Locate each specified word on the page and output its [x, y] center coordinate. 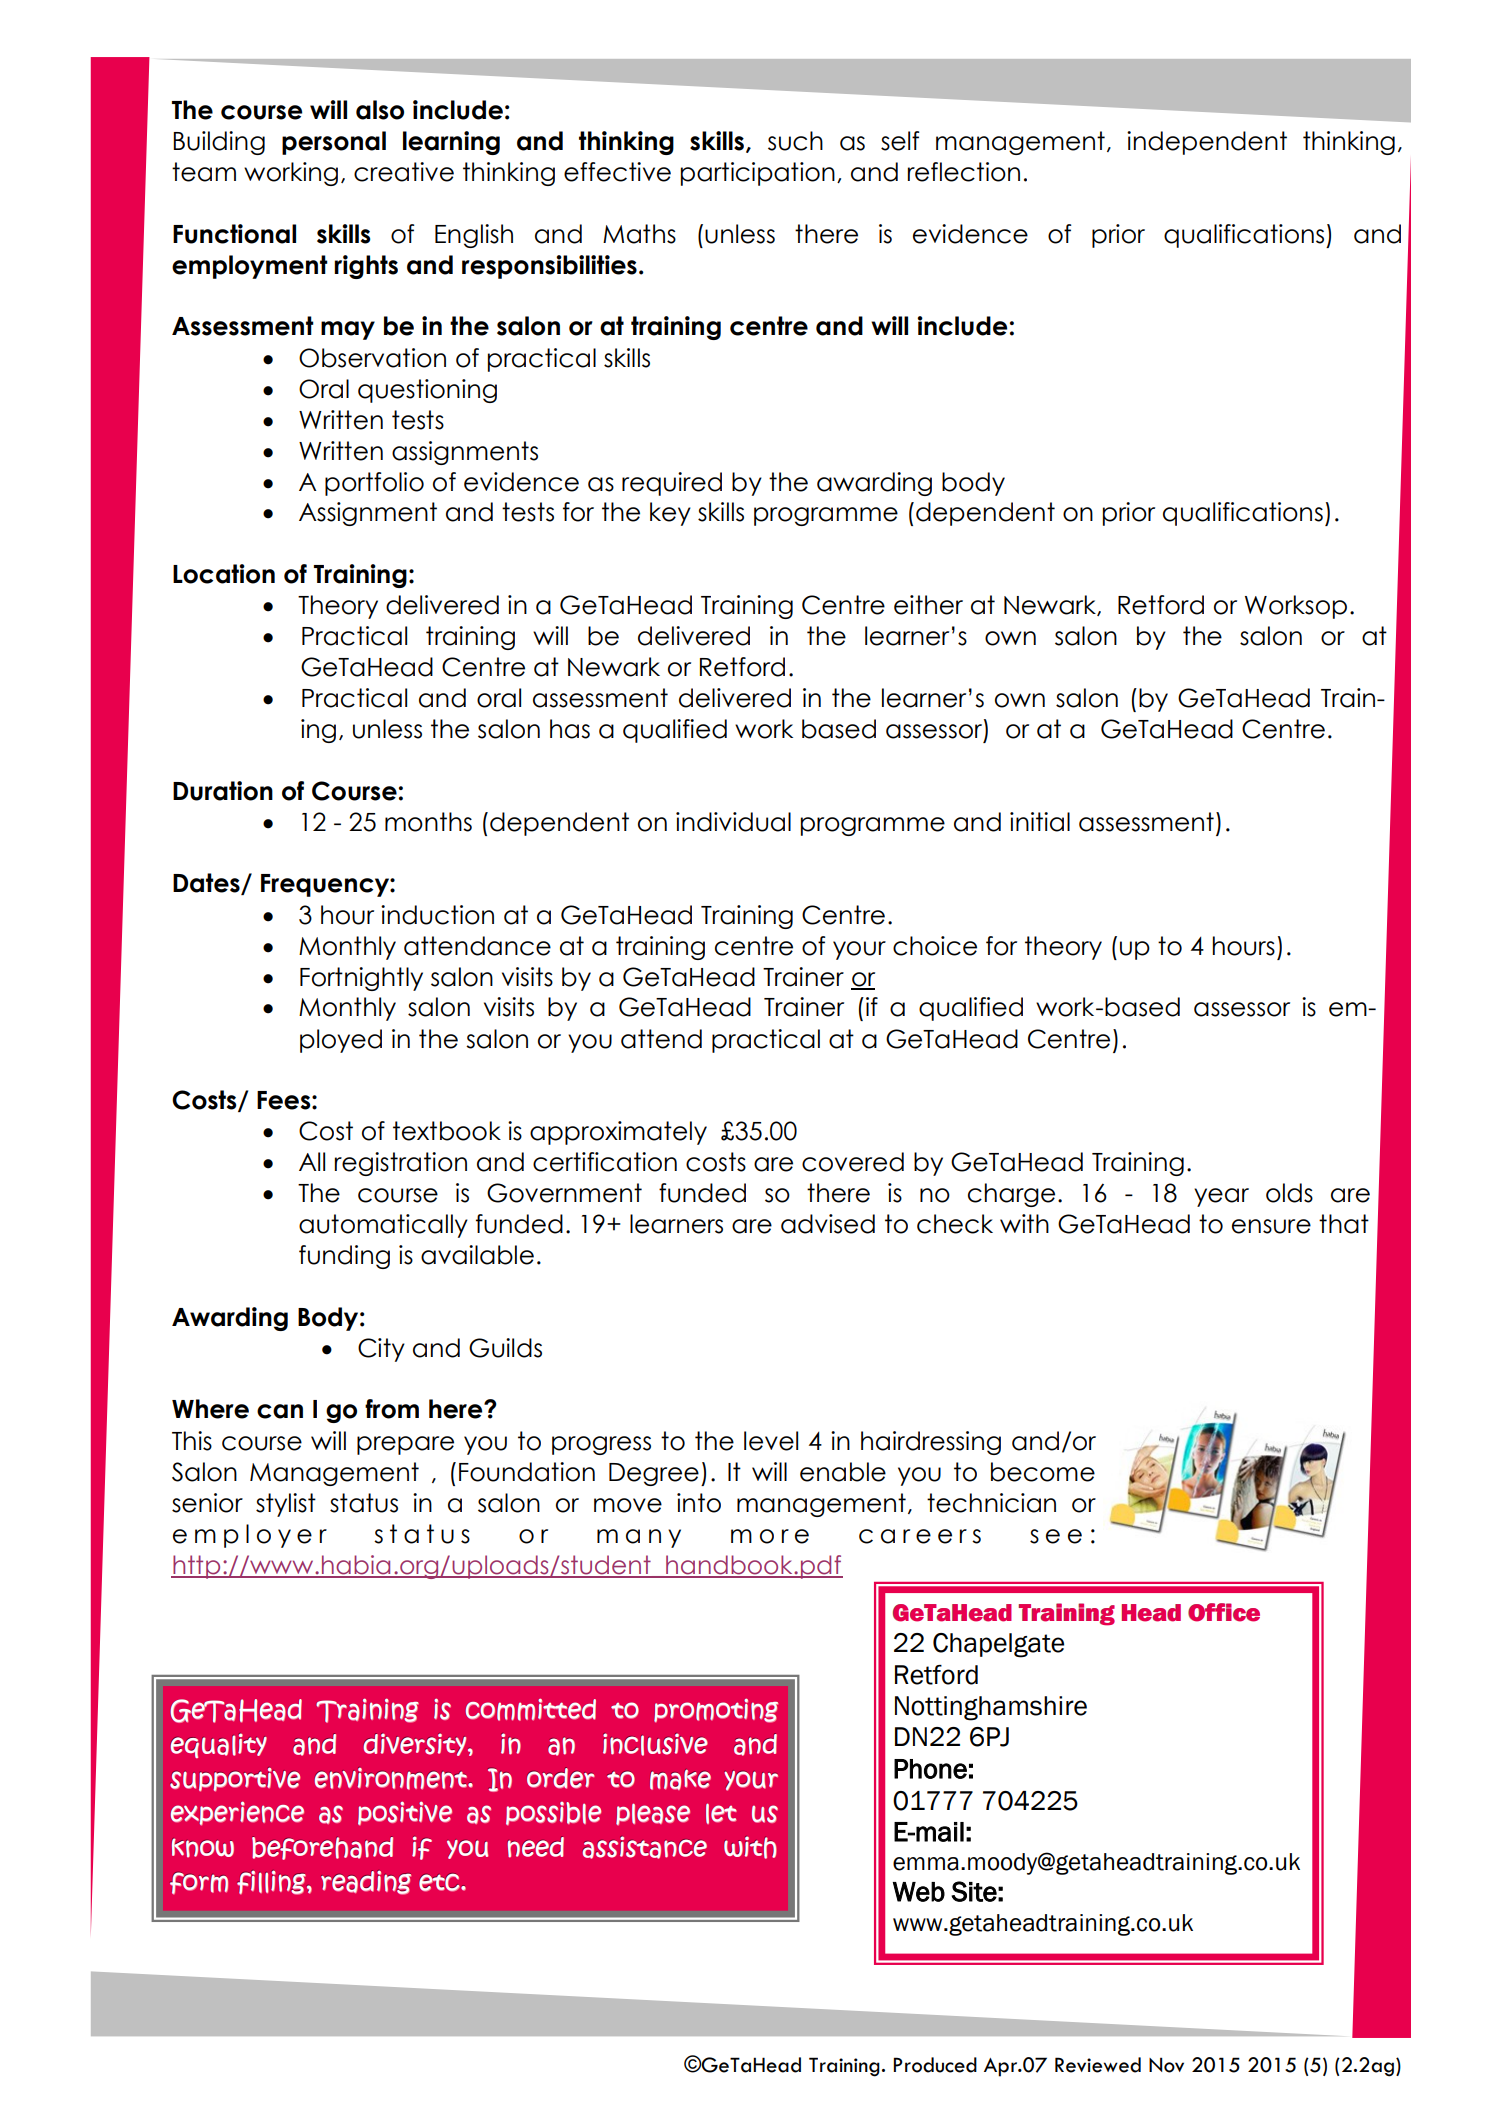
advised [828, 1224]
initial [1040, 822]
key [670, 514]
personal [334, 143]
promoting [716, 1711]
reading [366, 1883]
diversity [415, 1745]
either [928, 605]
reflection [964, 172]
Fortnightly [361, 979]
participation [758, 174]
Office [1224, 1612]
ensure [1271, 1226]
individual [733, 822]
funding [344, 1257]
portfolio [374, 484]
